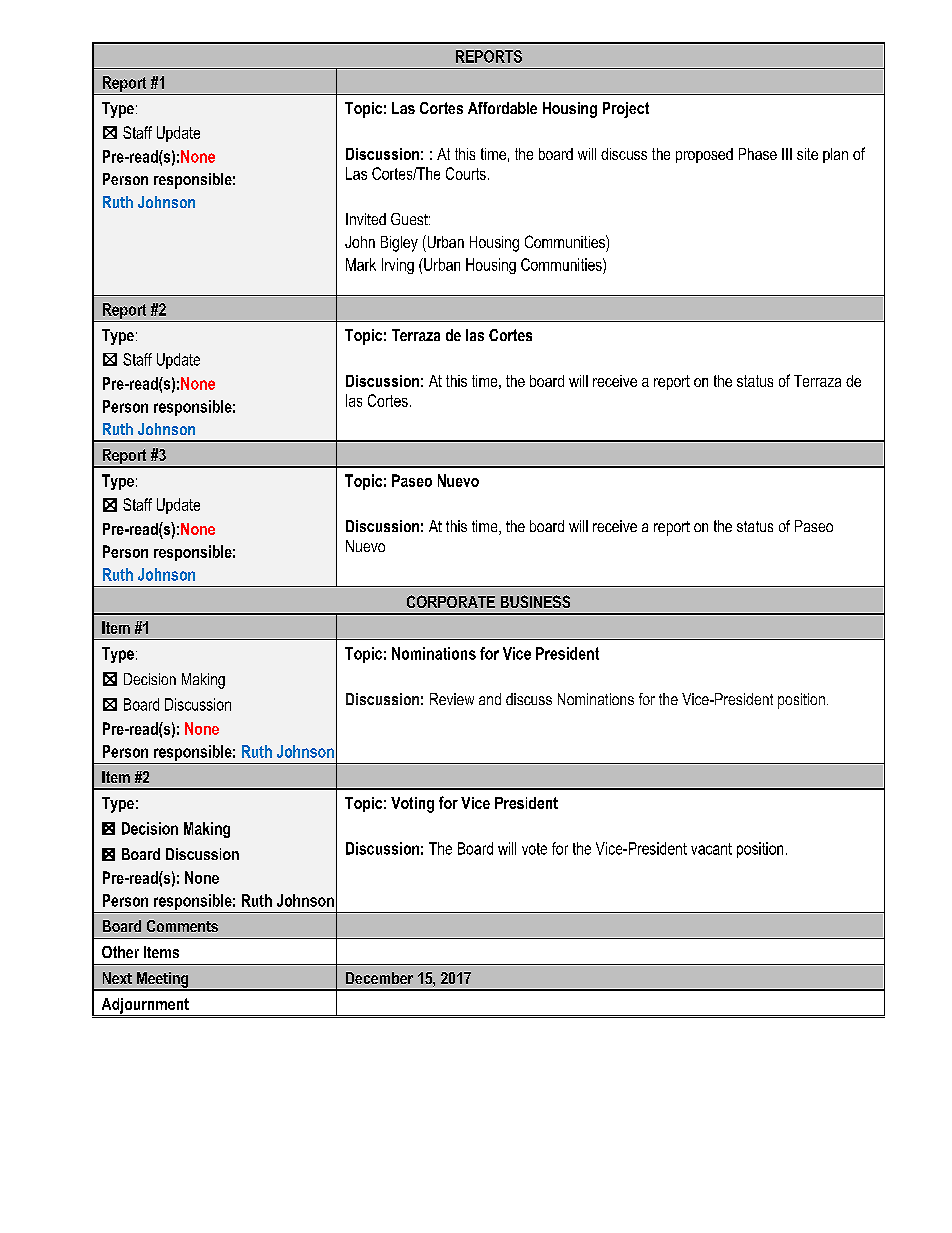  What do you see at coordinates (412, 805) in the screenshot?
I see `Voting` at bounding box center [412, 805].
